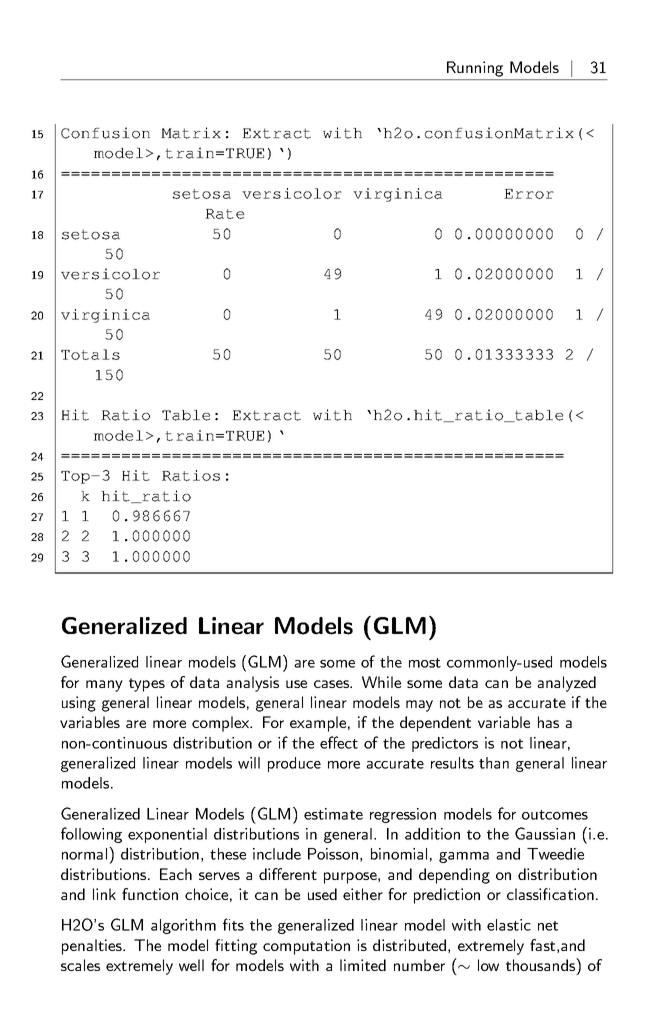 The width and height of the screenshot is (668, 1032). What do you see at coordinates (104, 686) in the screenshot?
I see `many` at bounding box center [104, 686].
